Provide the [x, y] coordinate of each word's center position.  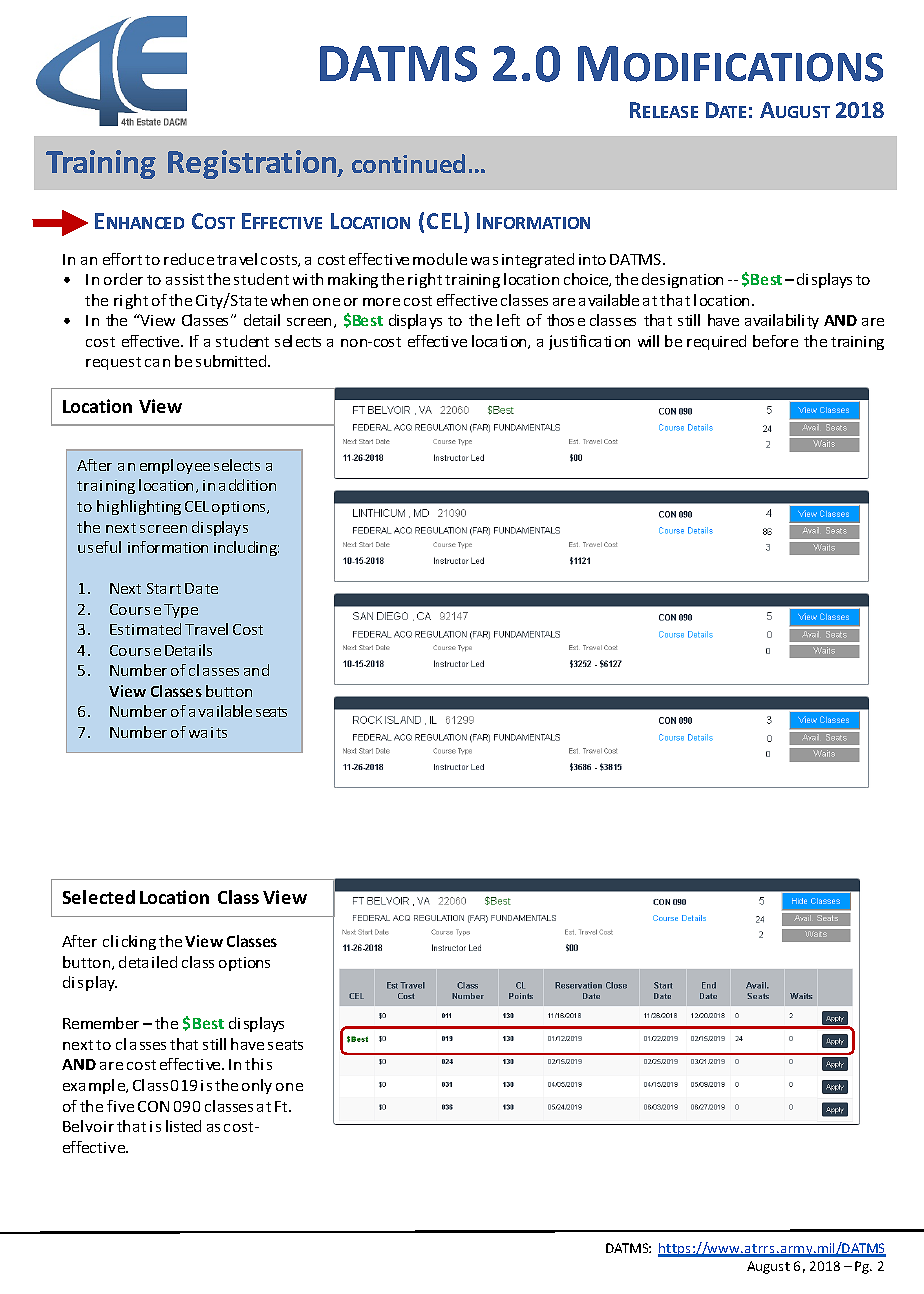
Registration [253, 164]
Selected [99, 897]
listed [183, 1126]
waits [208, 732]
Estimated [145, 629]
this [258, 1064]
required [716, 342]
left [508, 320]
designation [682, 280]
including [246, 548]
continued [408, 163]
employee [175, 466]
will [648, 341]
